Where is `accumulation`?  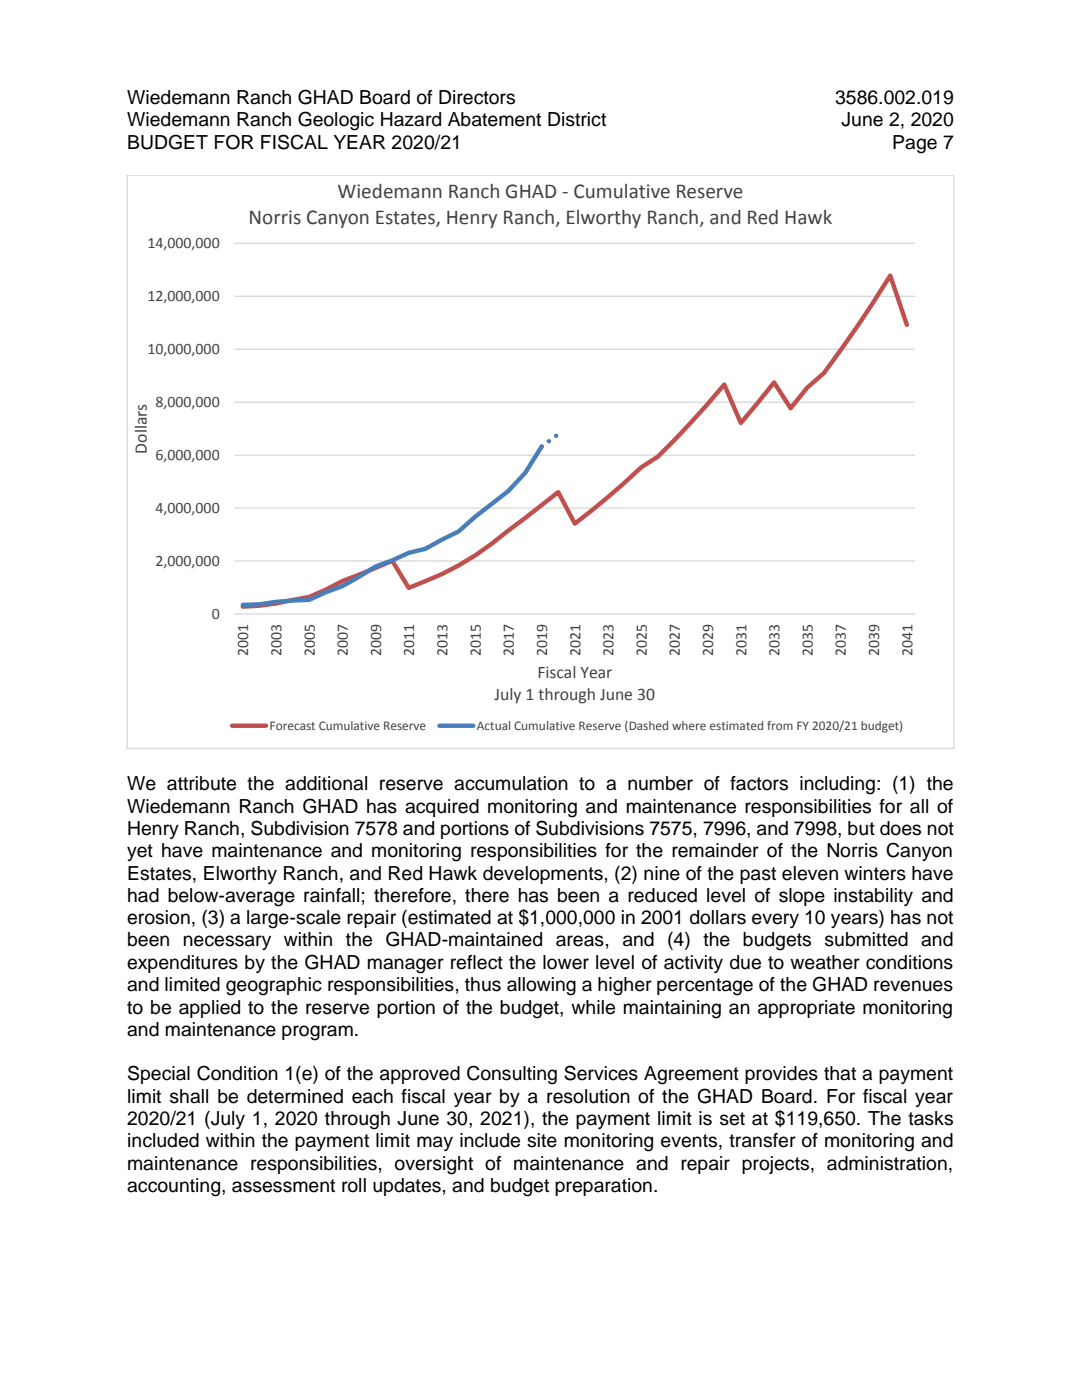 accumulation is located at coordinates (511, 783).
